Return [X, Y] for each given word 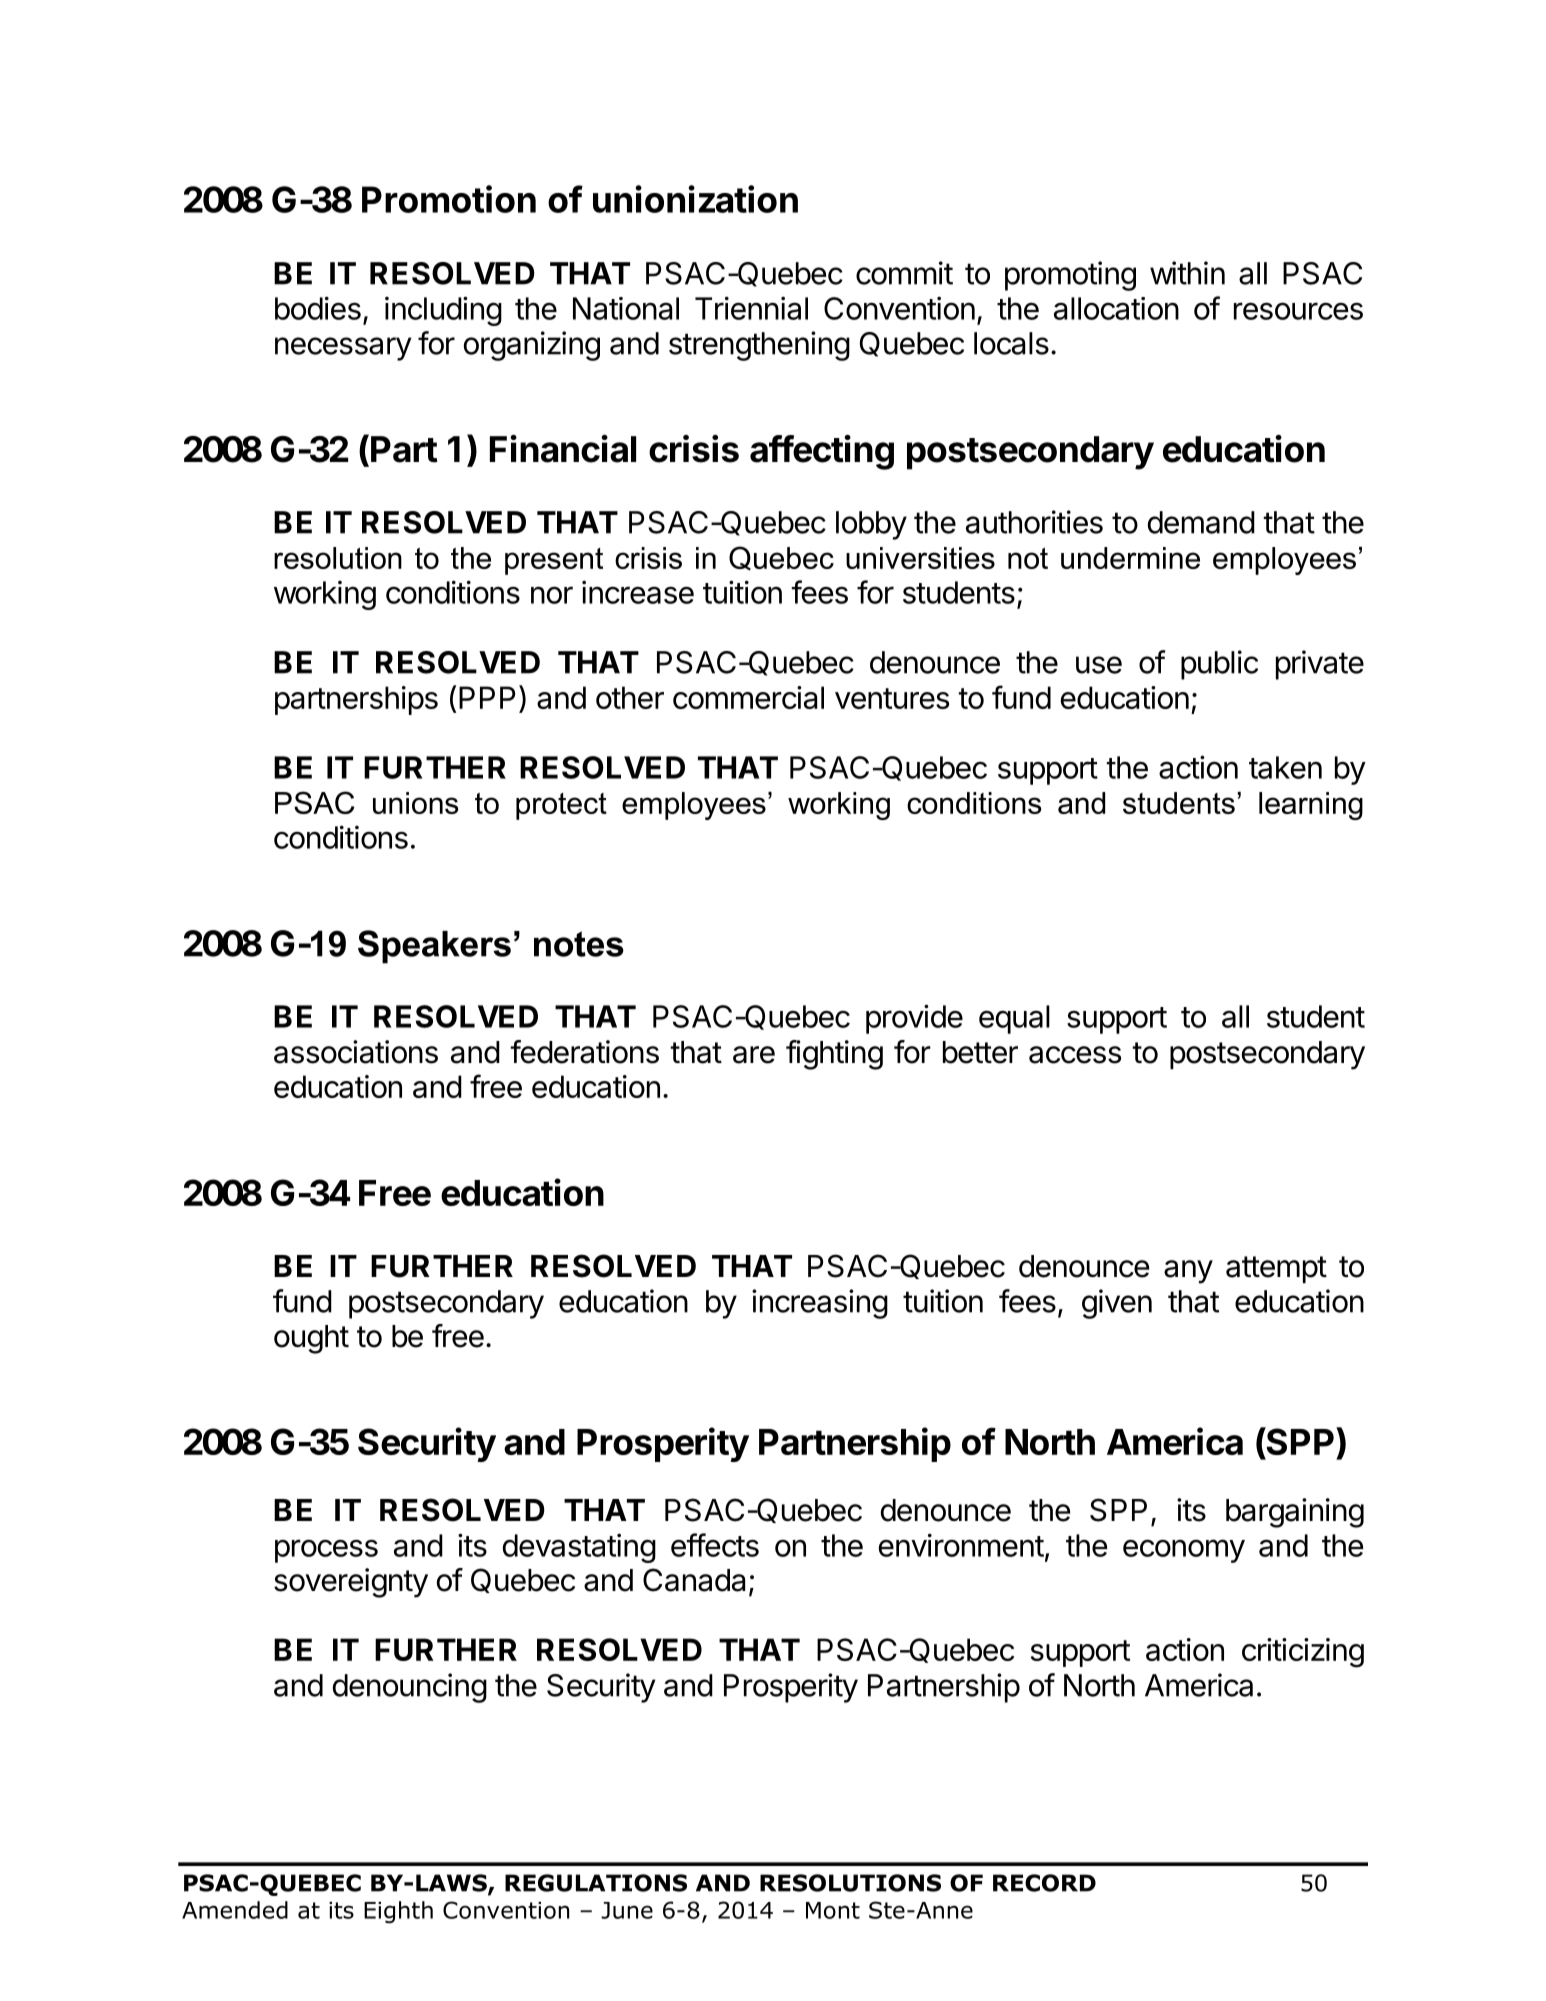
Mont [833, 1910]
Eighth [398, 1912]
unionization [695, 199]
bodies [318, 308]
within [1187, 273]
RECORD [1044, 1883]
